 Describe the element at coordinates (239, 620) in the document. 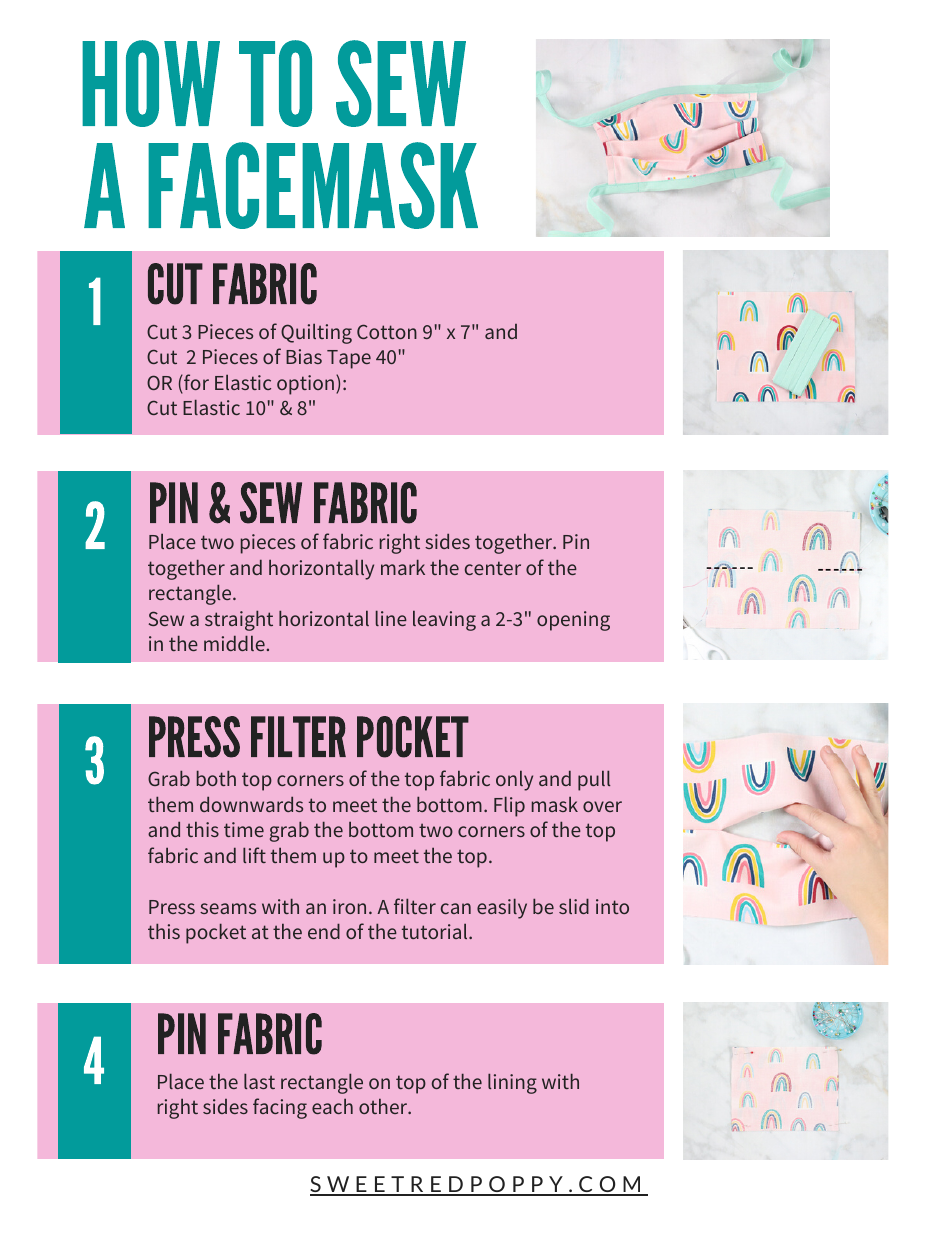

I see `straight` at that location.
